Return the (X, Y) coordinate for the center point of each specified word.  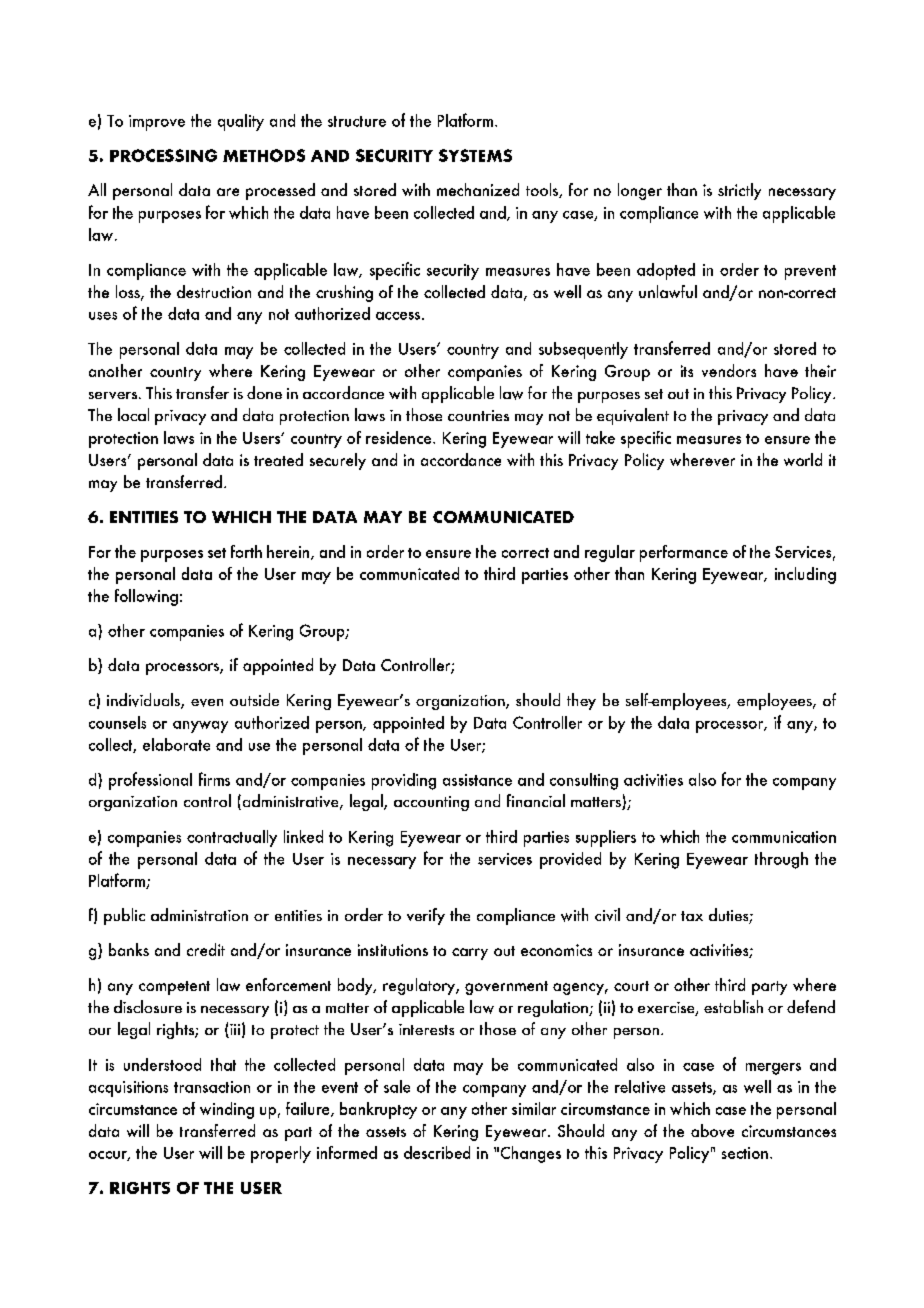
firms (214, 779)
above (712, 1130)
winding (227, 1110)
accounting (431, 803)
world (803, 459)
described (437, 1152)
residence (400, 437)
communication (784, 837)
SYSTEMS (475, 155)
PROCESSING (163, 155)
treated (278, 459)
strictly (739, 191)
